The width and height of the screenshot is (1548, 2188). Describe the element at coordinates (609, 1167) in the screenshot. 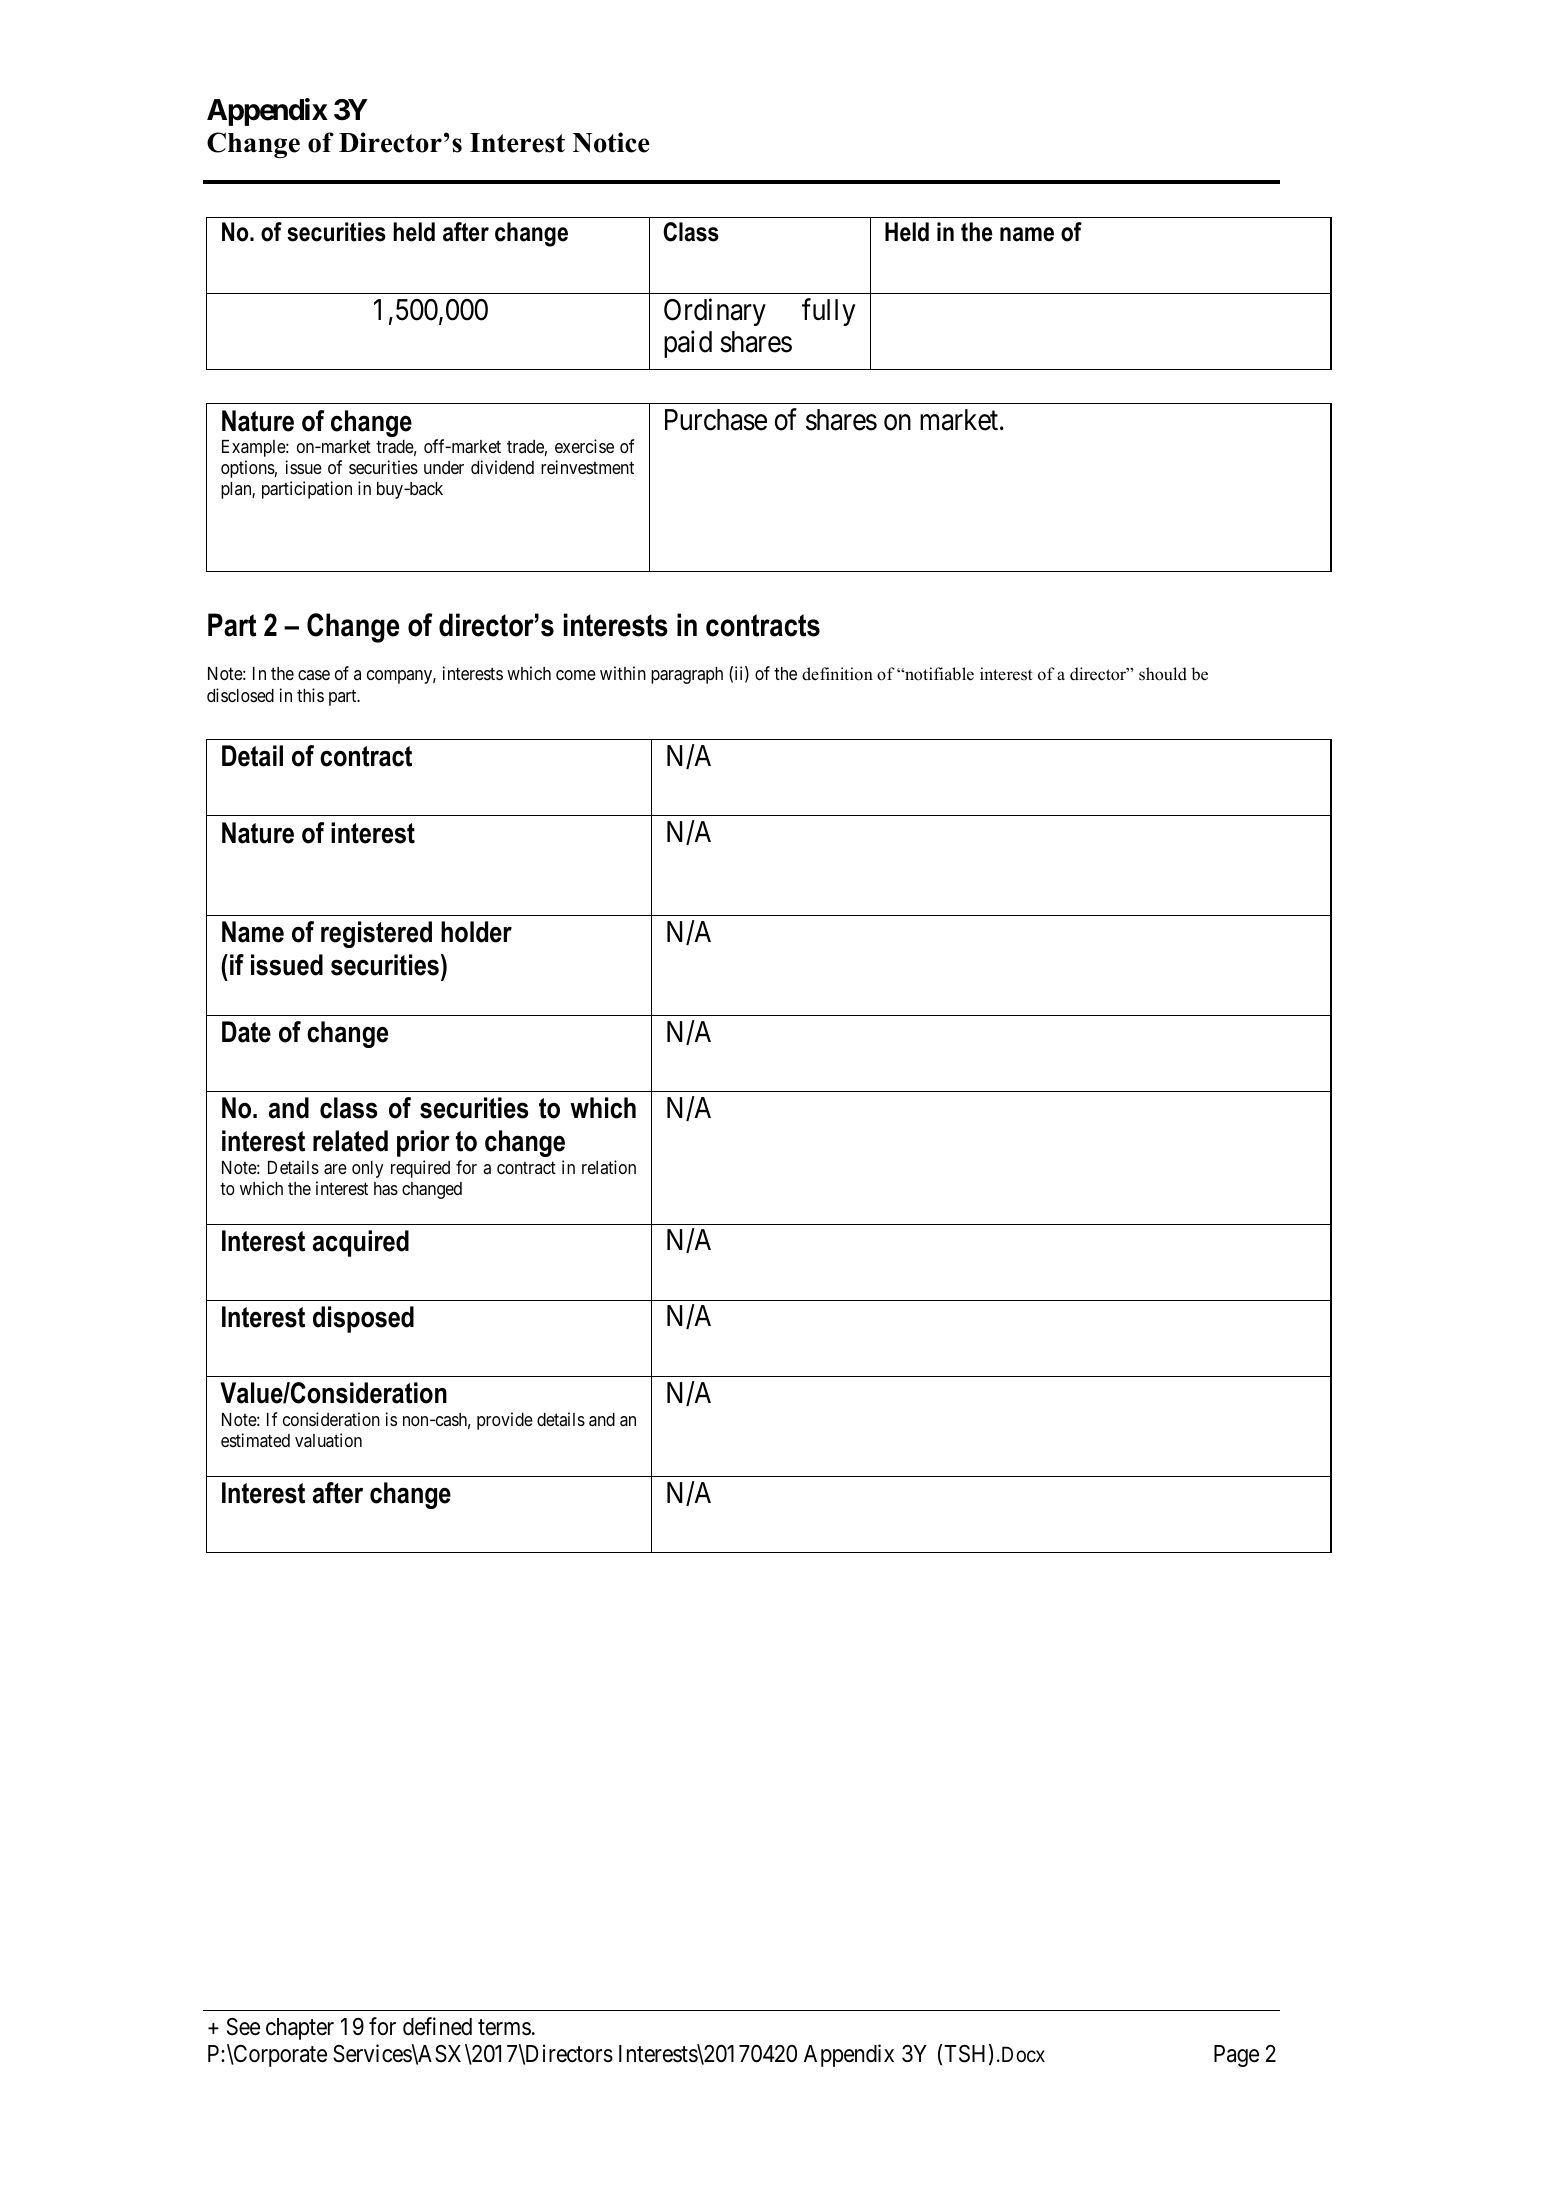

I see `relation` at that location.
